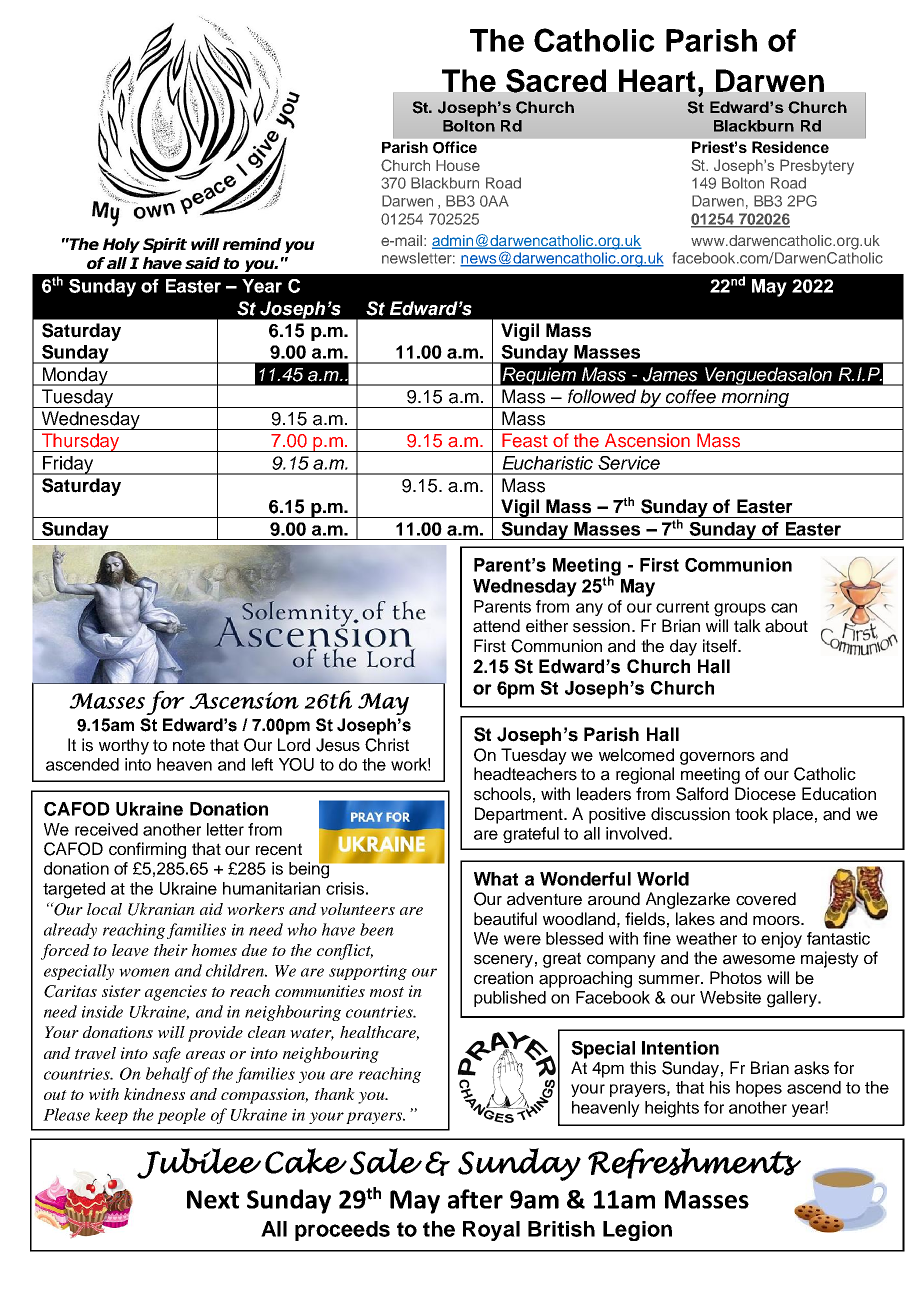 Image resolution: width=924 pixels, height=1308 pixels. What do you see at coordinates (165, 245) in the screenshot?
I see `Spirit` at bounding box center [165, 245].
